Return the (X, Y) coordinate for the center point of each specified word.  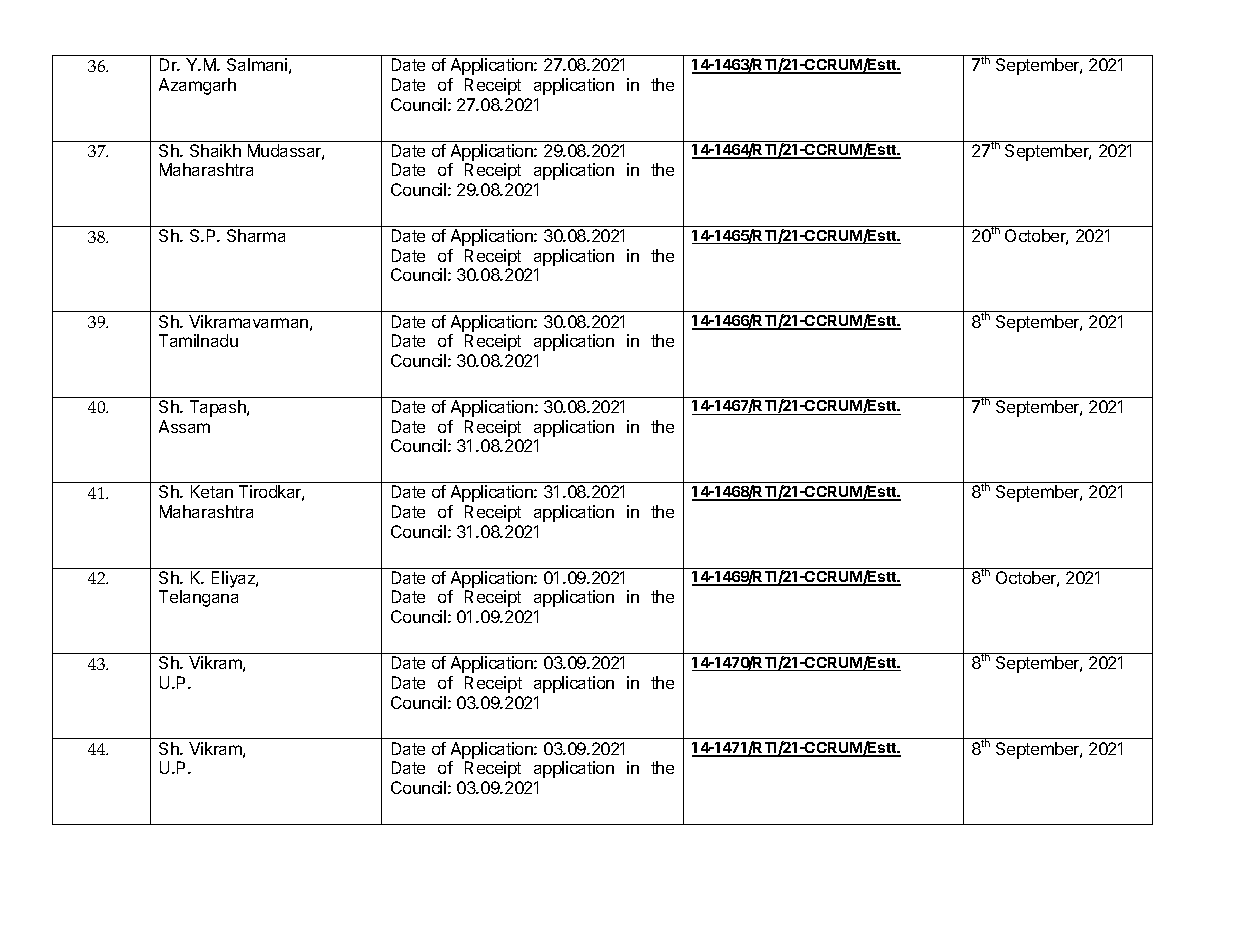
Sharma (256, 235)
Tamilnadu (198, 340)
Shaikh (215, 150)
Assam (184, 426)
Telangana (198, 598)
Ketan (212, 491)
